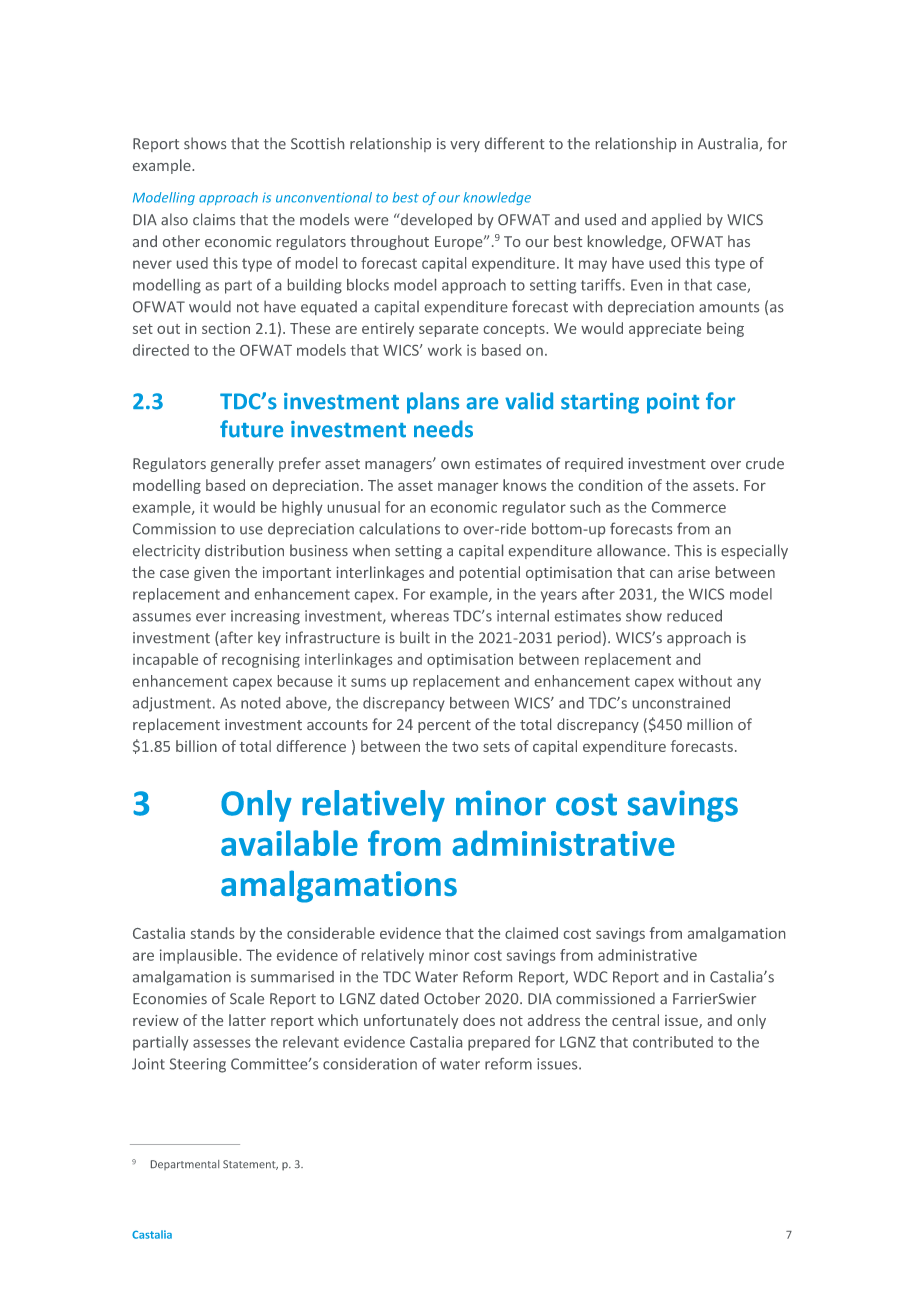  What do you see at coordinates (673, 403) in the screenshot?
I see `point` at bounding box center [673, 403].
